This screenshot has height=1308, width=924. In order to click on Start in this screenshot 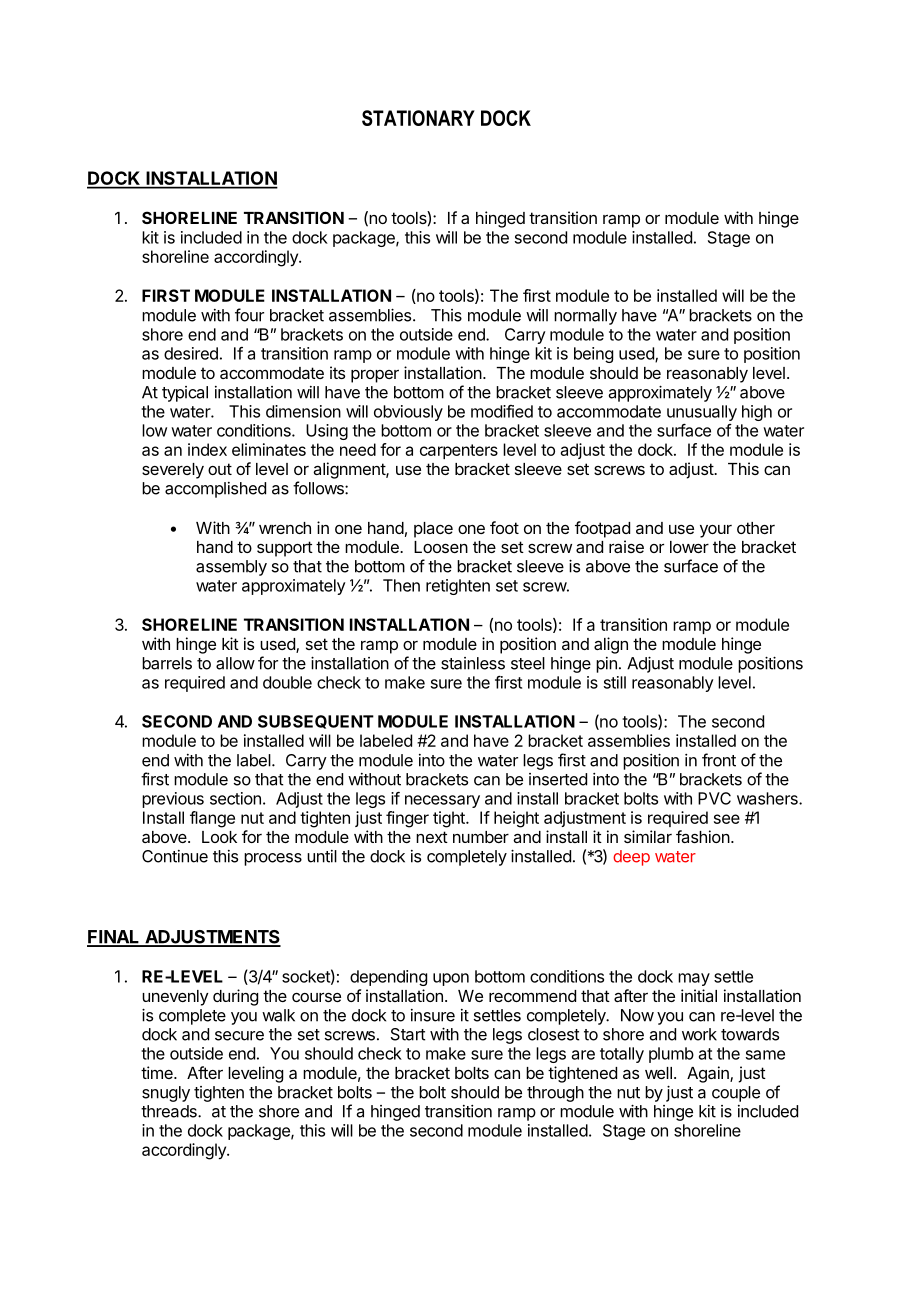, I will do `click(408, 1034)`.
